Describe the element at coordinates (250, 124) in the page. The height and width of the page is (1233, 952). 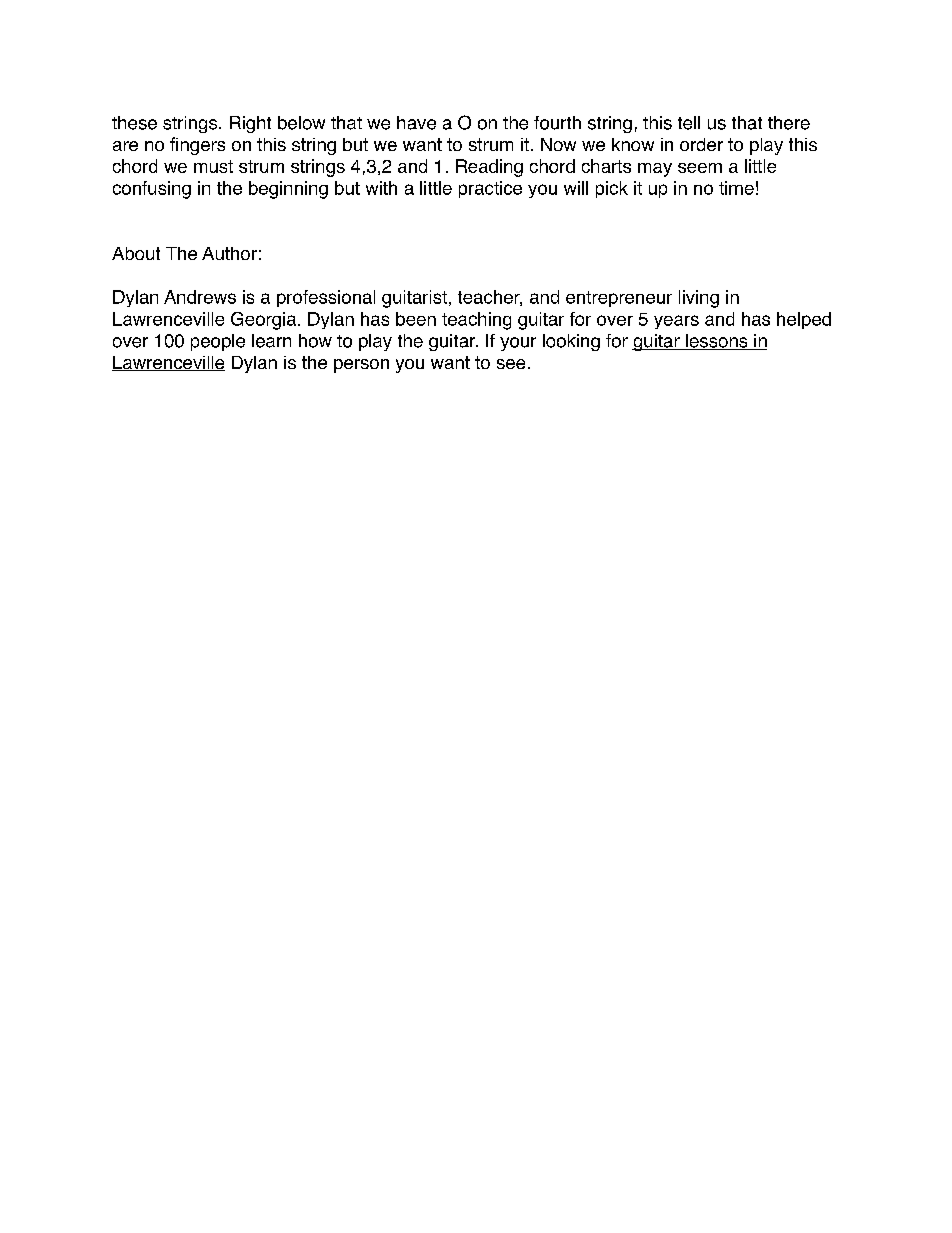
I see `Right` at that location.
